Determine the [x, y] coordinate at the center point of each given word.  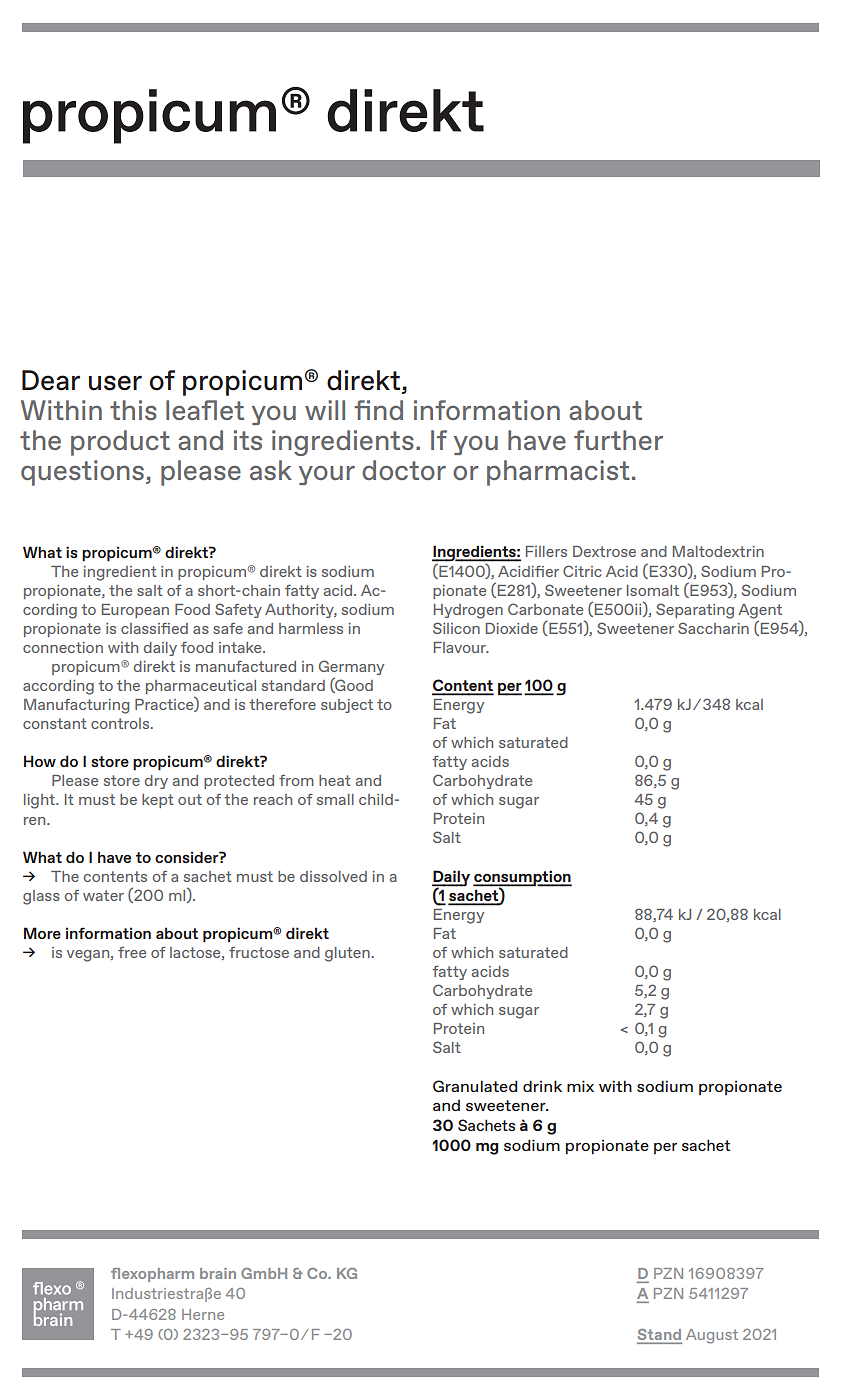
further [618, 440]
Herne [203, 1314]
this [133, 410]
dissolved [333, 876]
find [378, 410]
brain [218, 1273]
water [103, 895]
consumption [522, 879]
